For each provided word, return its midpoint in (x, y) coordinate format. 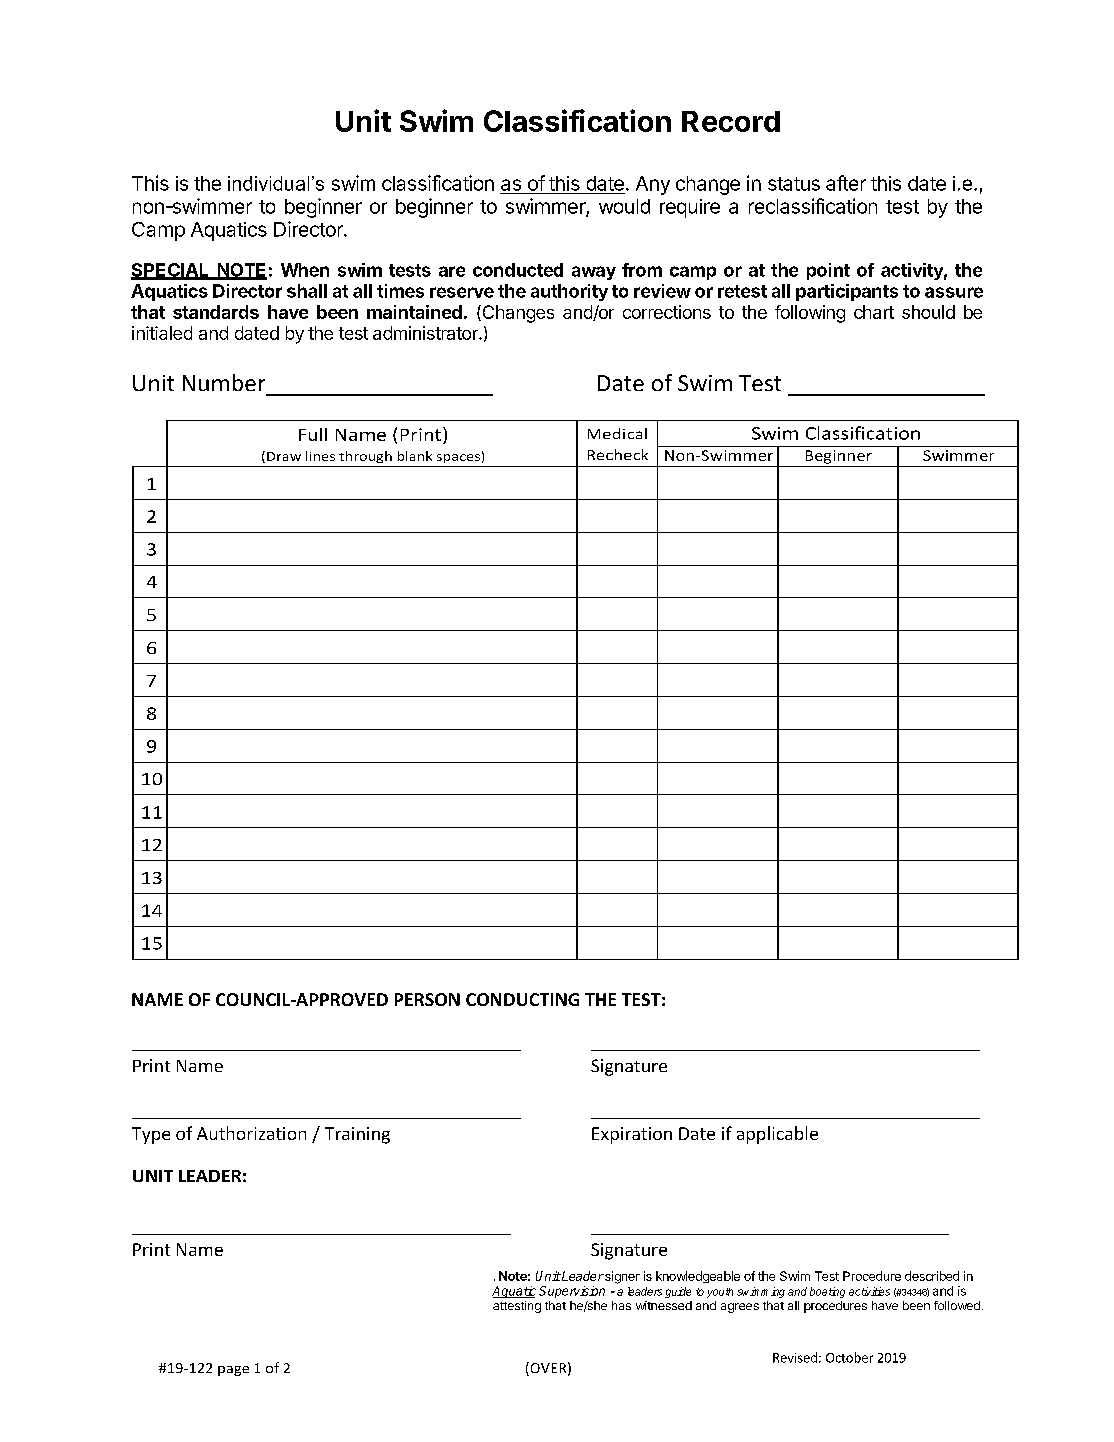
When (305, 270)
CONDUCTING (522, 999)
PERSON (427, 999)
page (233, 1371)
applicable (777, 1135)
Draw (284, 456)
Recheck (618, 454)
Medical (617, 433)
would (624, 206)
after (846, 183)
